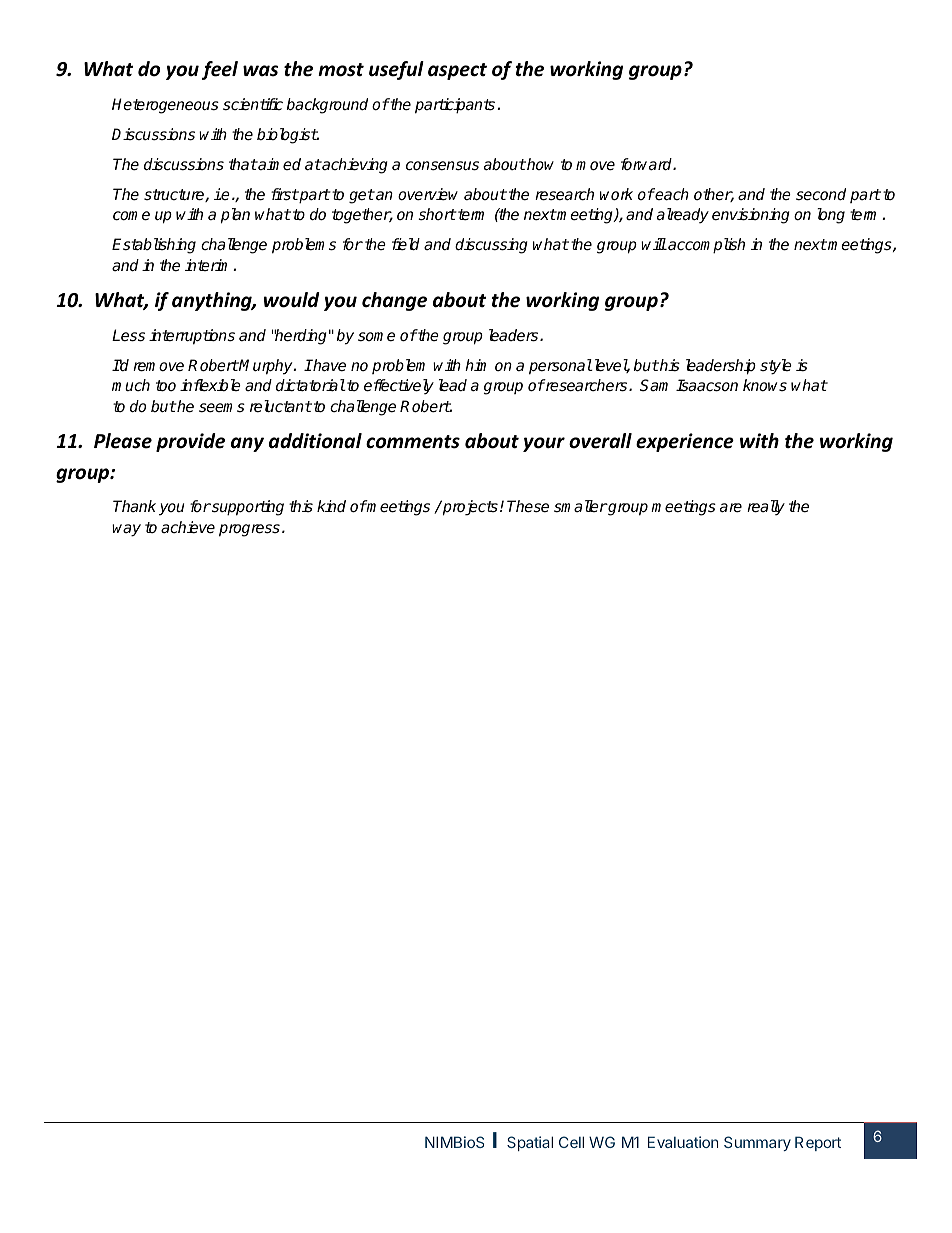  Describe the element at coordinates (165, 106) in the document. I see `Heterogeneous` at that location.
